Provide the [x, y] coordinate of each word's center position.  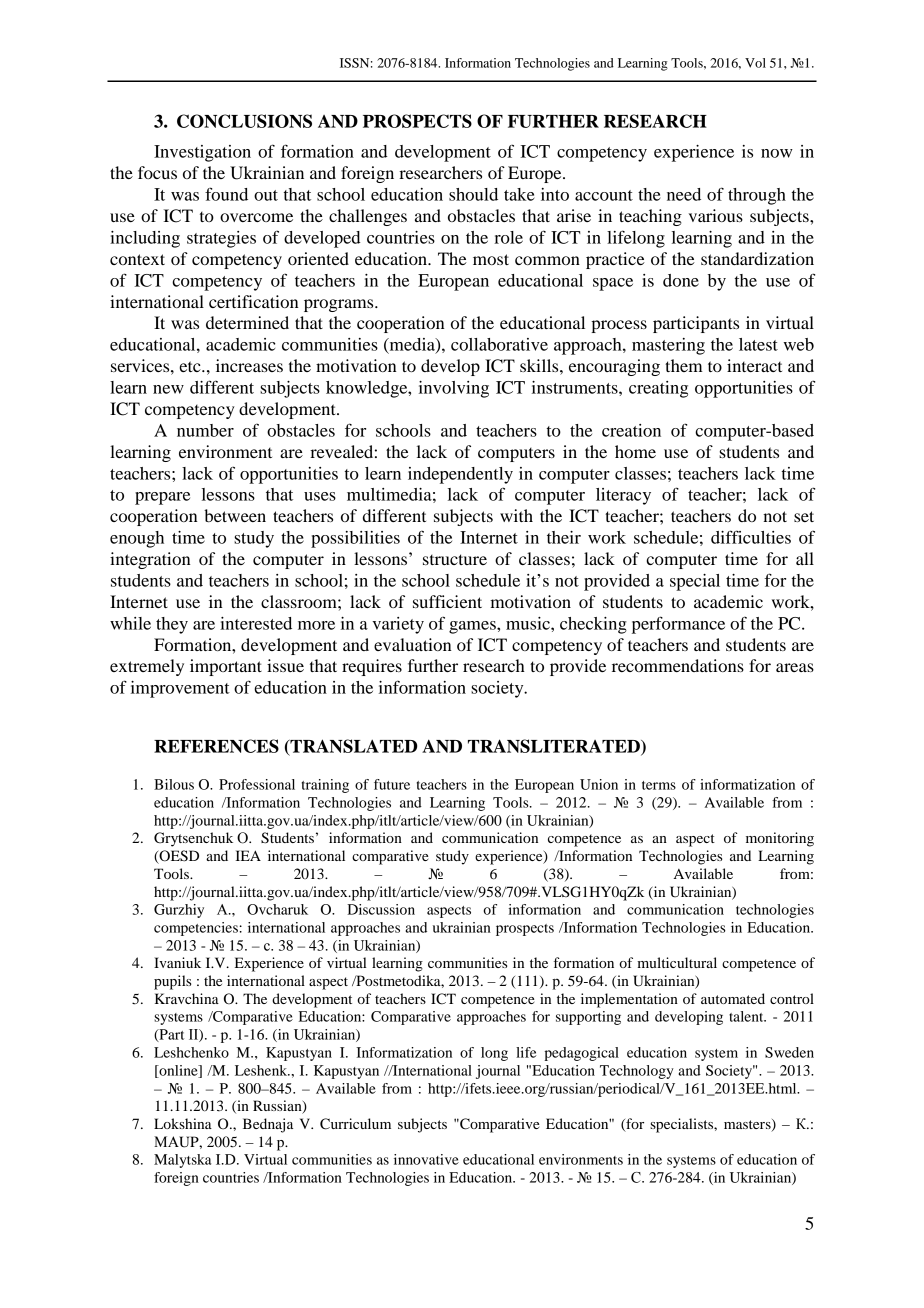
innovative [426, 1159]
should [473, 194]
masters [748, 1125]
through [757, 196]
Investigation [202, 153]
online [178, 1071]
